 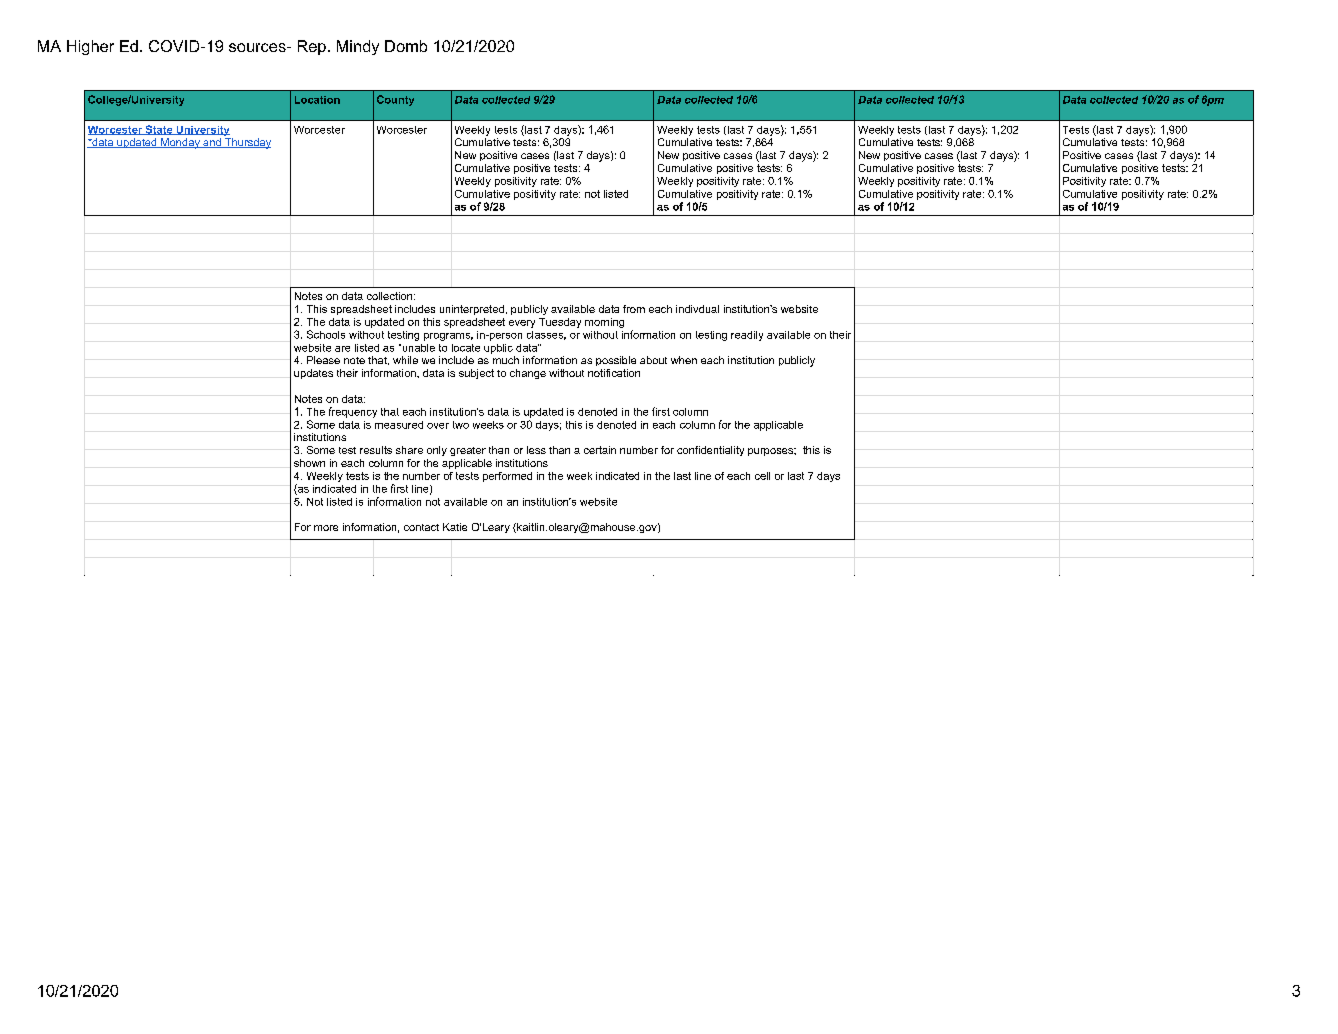 I want to click on Schools, so click(x=326, y=334).
